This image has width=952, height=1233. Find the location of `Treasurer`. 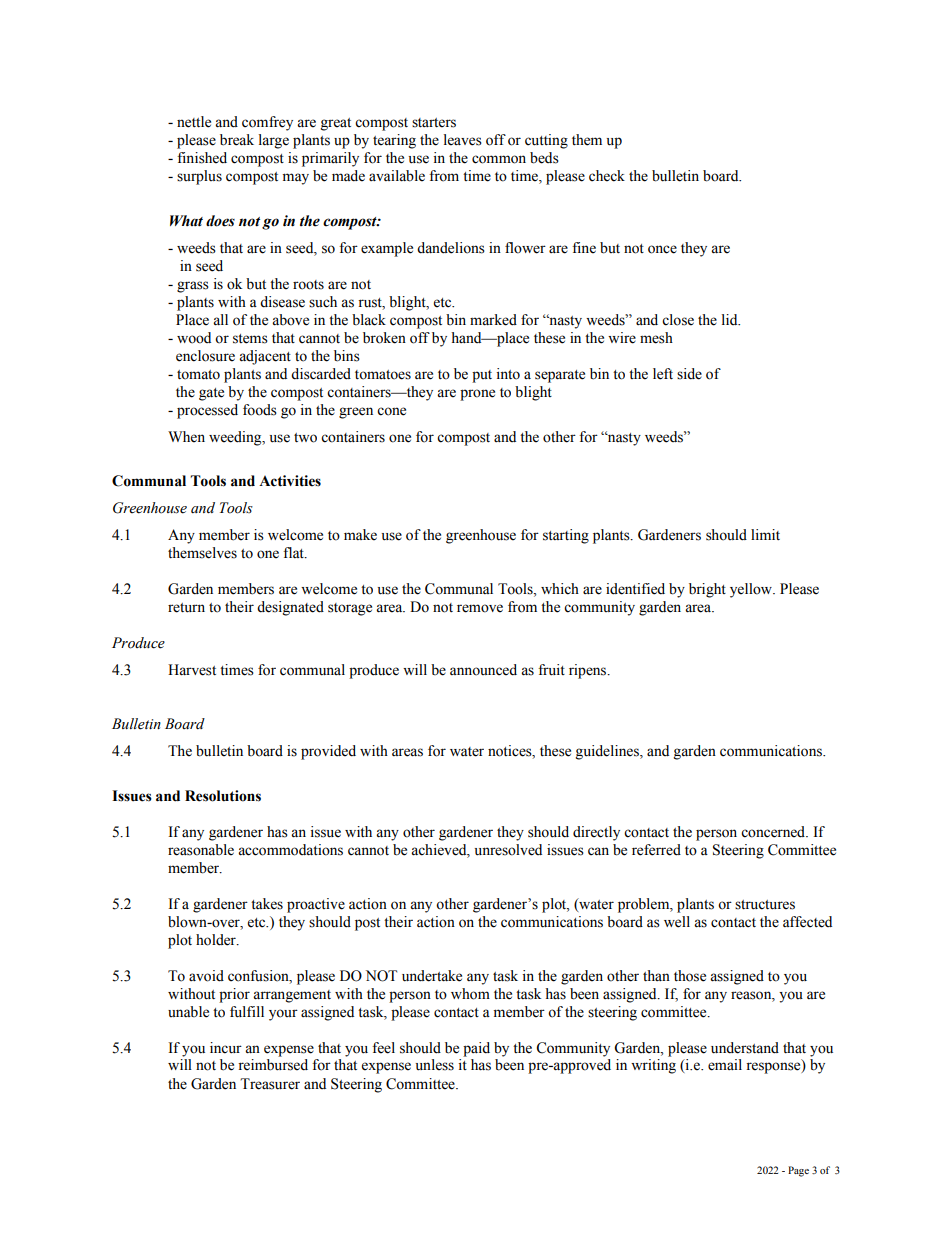

Treasurer is located at coordinates (270, 1084).
